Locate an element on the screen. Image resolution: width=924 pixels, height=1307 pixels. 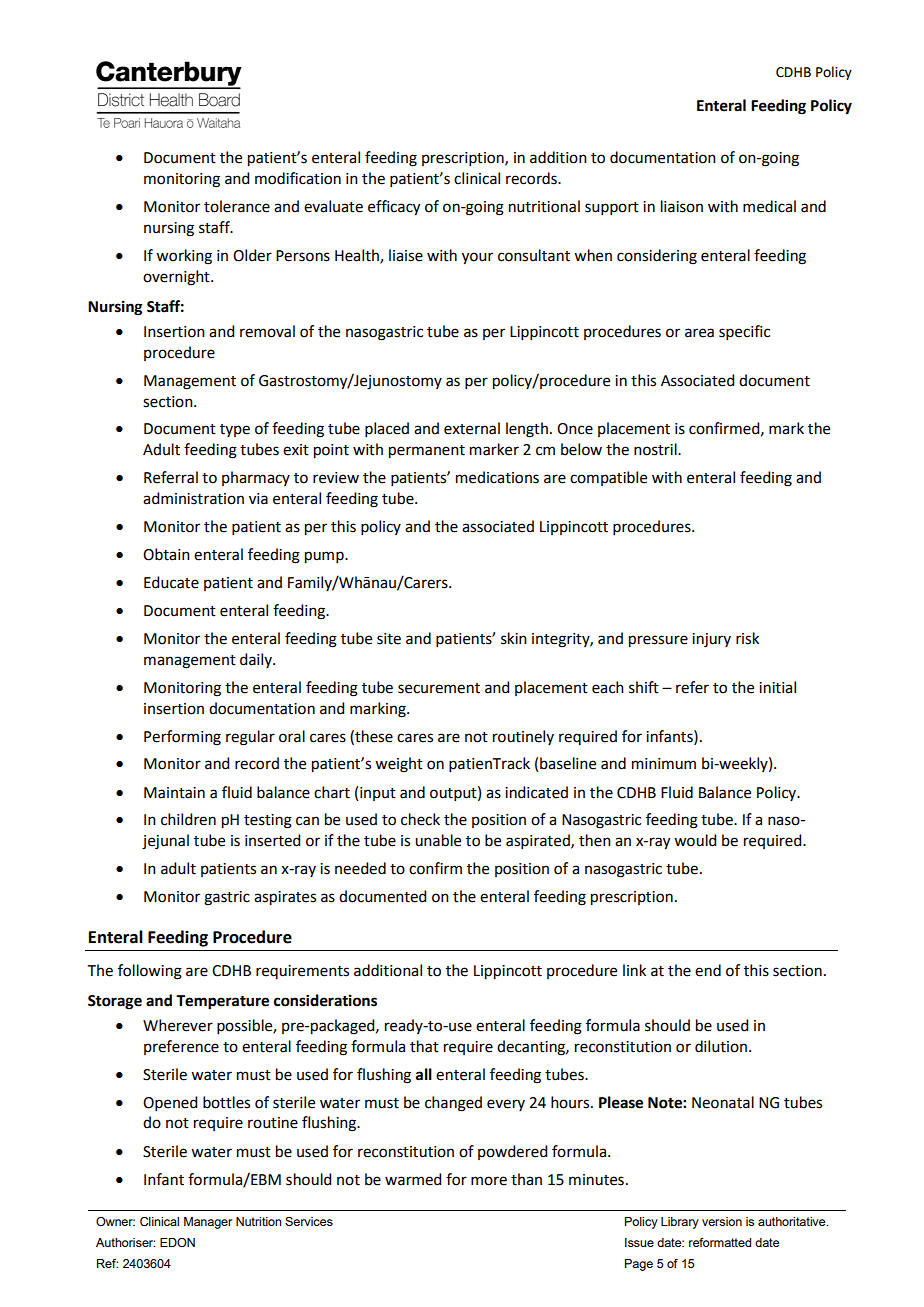
end is located at coordinates (708, 970).
